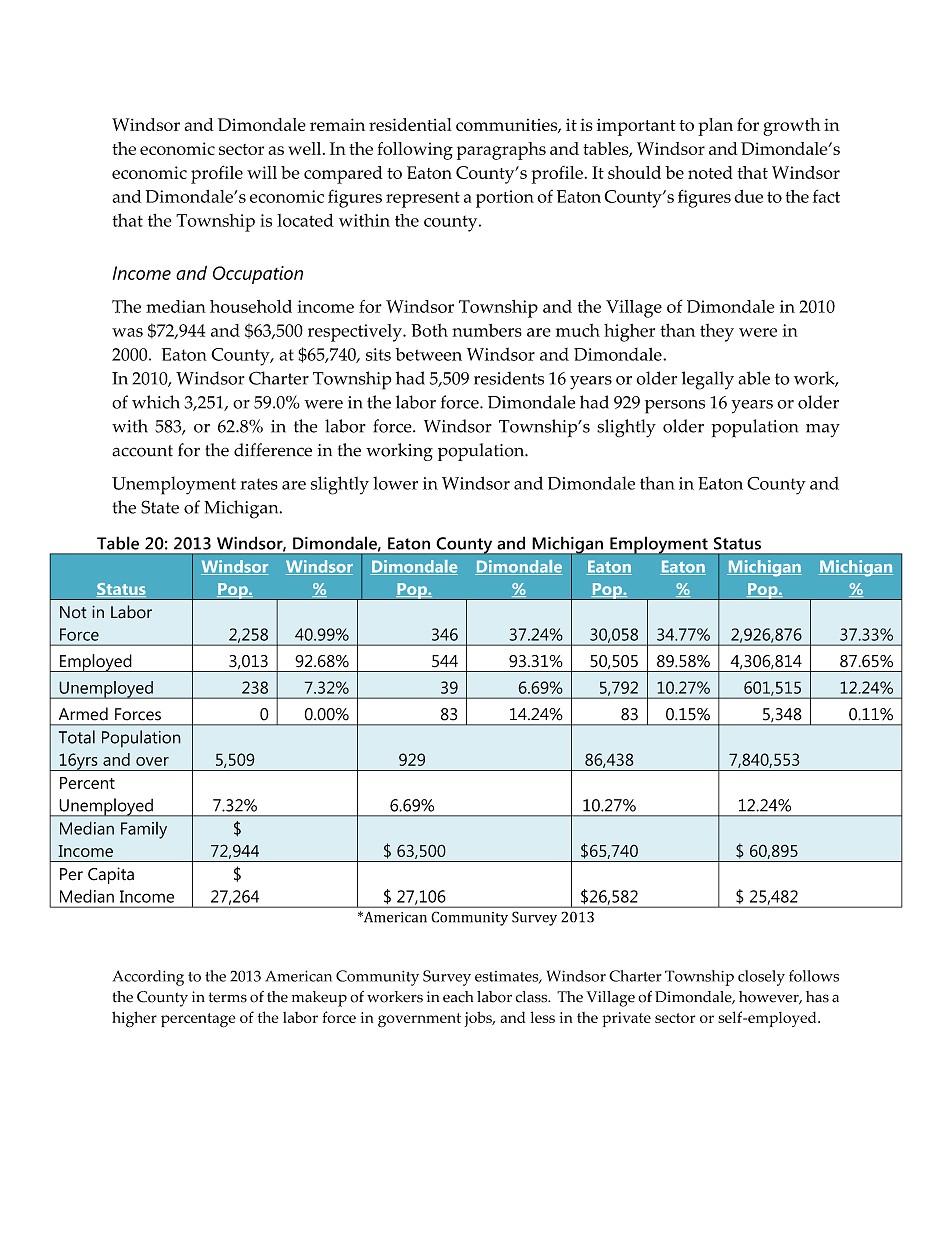  What do you see at coordinates (160, 507) in the screenshot?
I see `State` at bounding box center [160, 507].
